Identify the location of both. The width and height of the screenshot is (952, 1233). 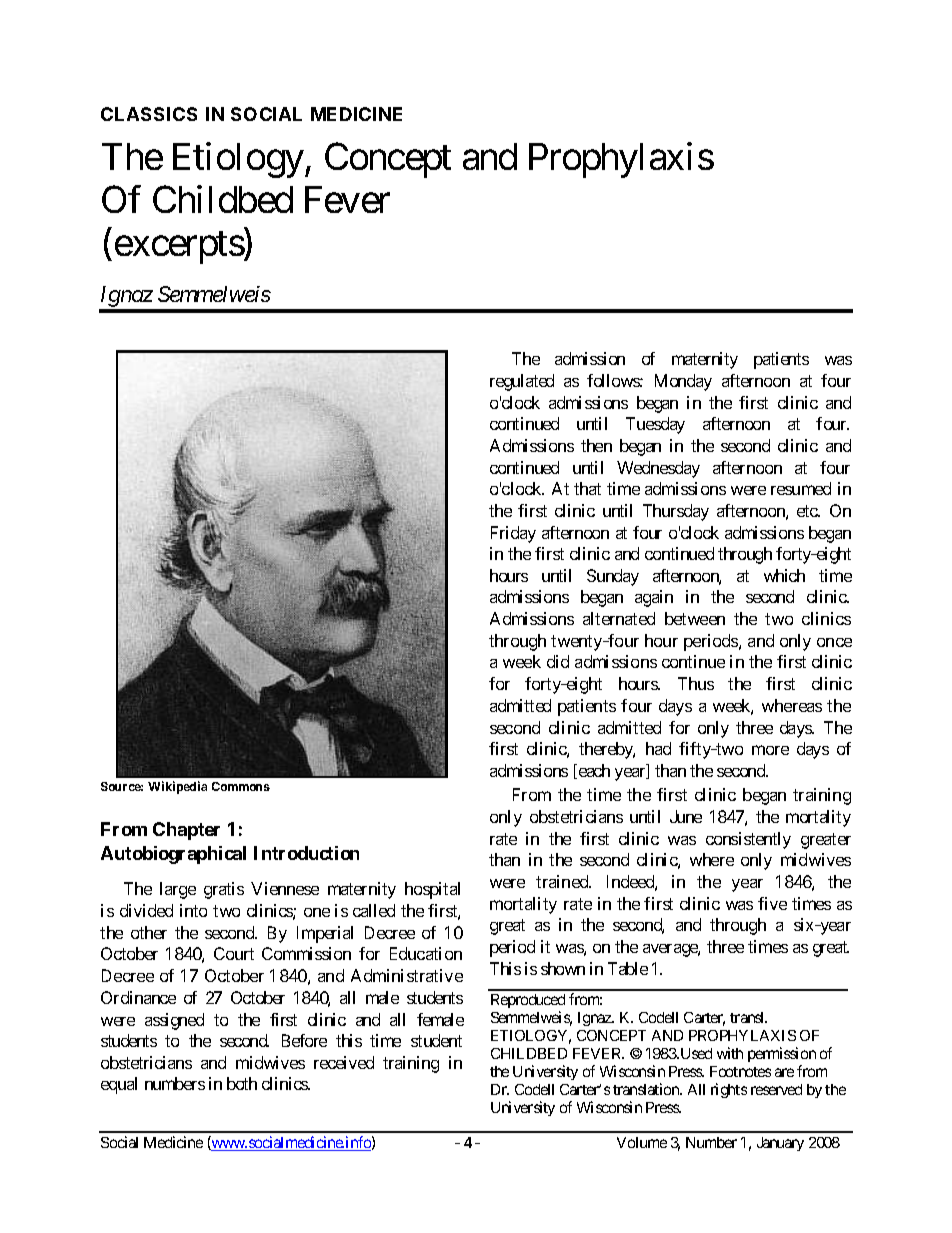
(242, 1083).
